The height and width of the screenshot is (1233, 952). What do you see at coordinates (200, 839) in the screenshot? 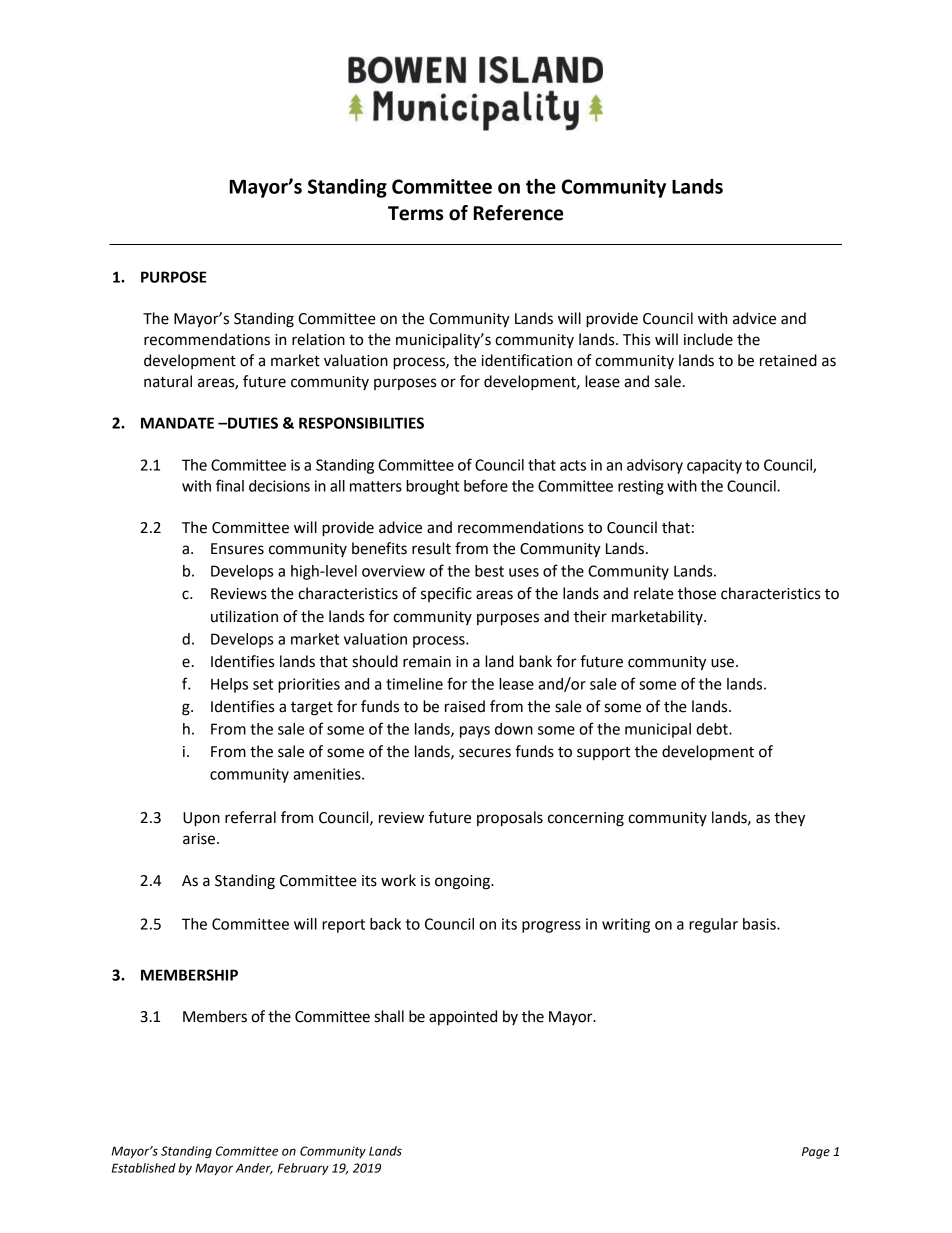
I see `arise` at bounding box center [200, 839].
